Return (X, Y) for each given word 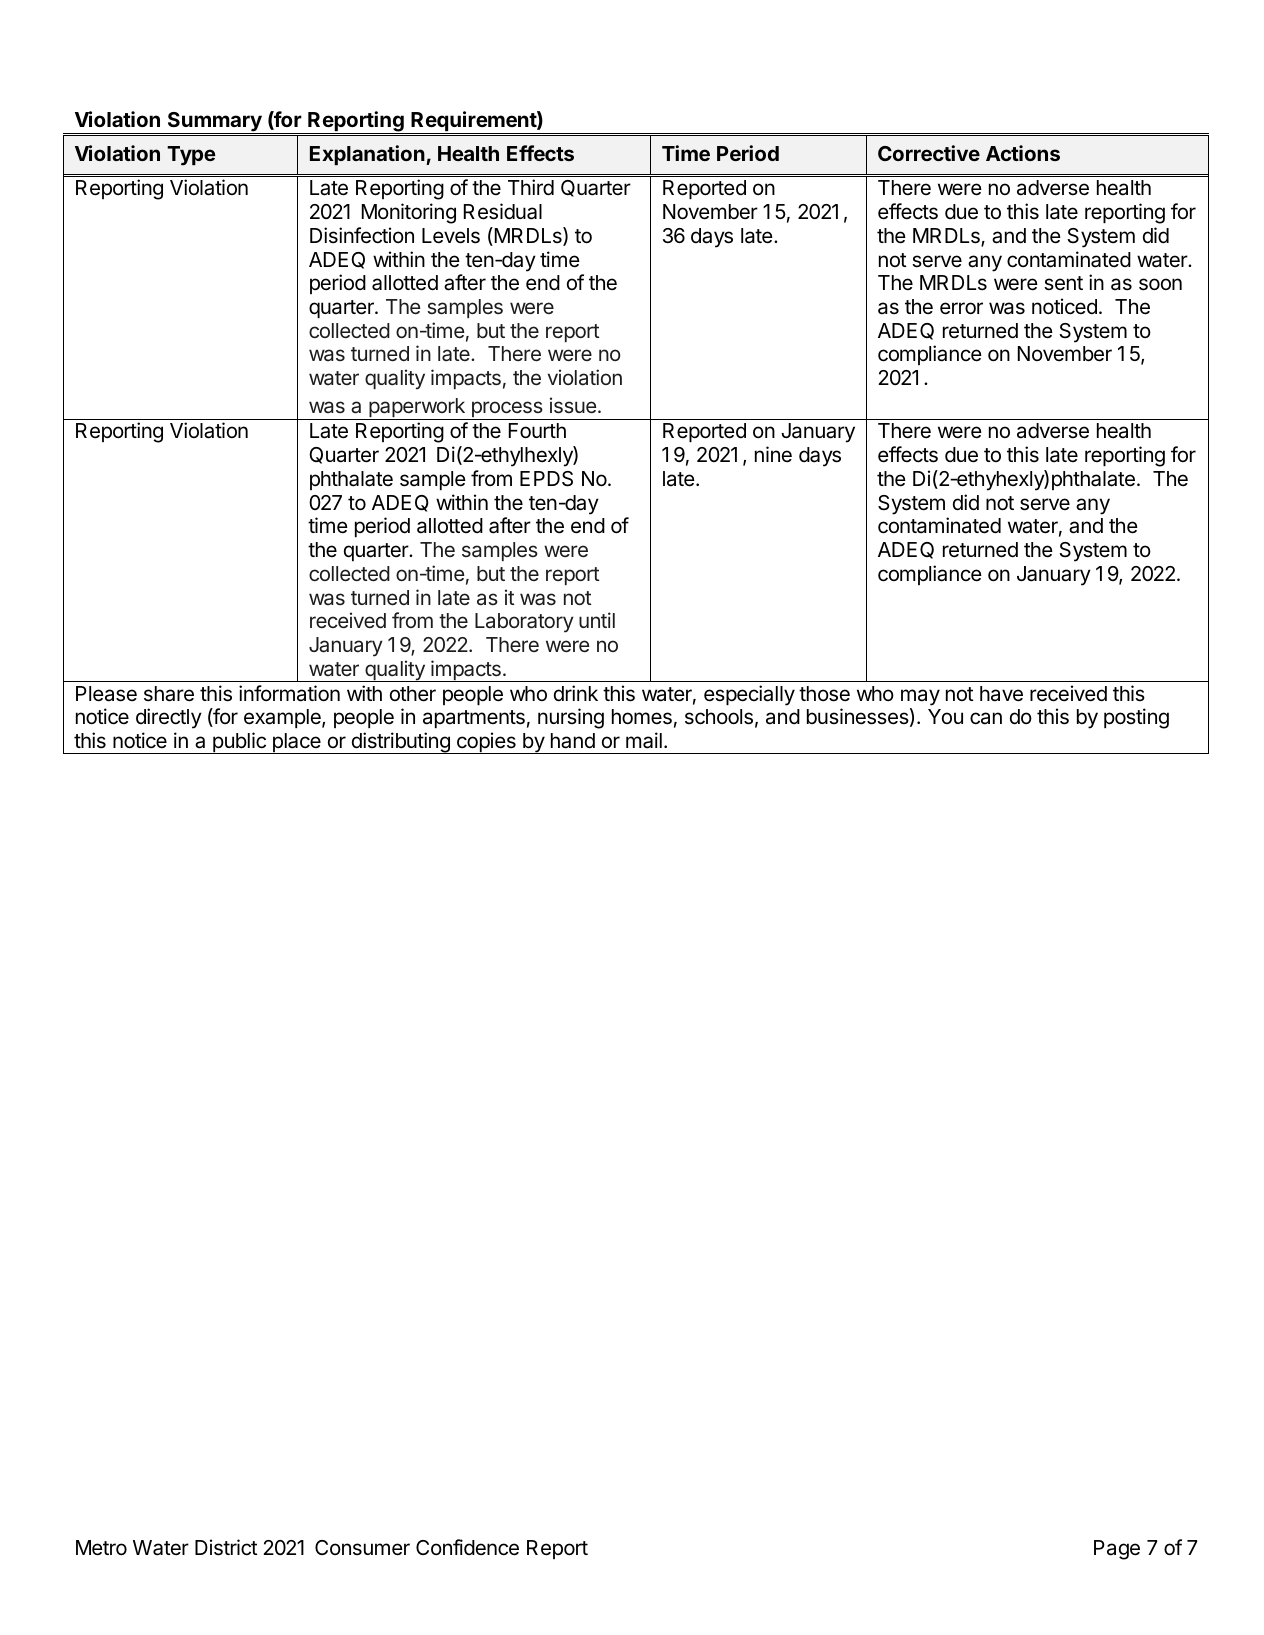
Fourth (537, 431)
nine (773, 454)
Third (531, 187)
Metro (101, 1548)
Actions (1023, 153)
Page (1117, 1550)
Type (191, 156)
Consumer (362, 1548)
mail (644, 740)
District (226, 1547)
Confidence (467, 1547)
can (986, 718)
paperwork (417, 409)
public (239, 743)
